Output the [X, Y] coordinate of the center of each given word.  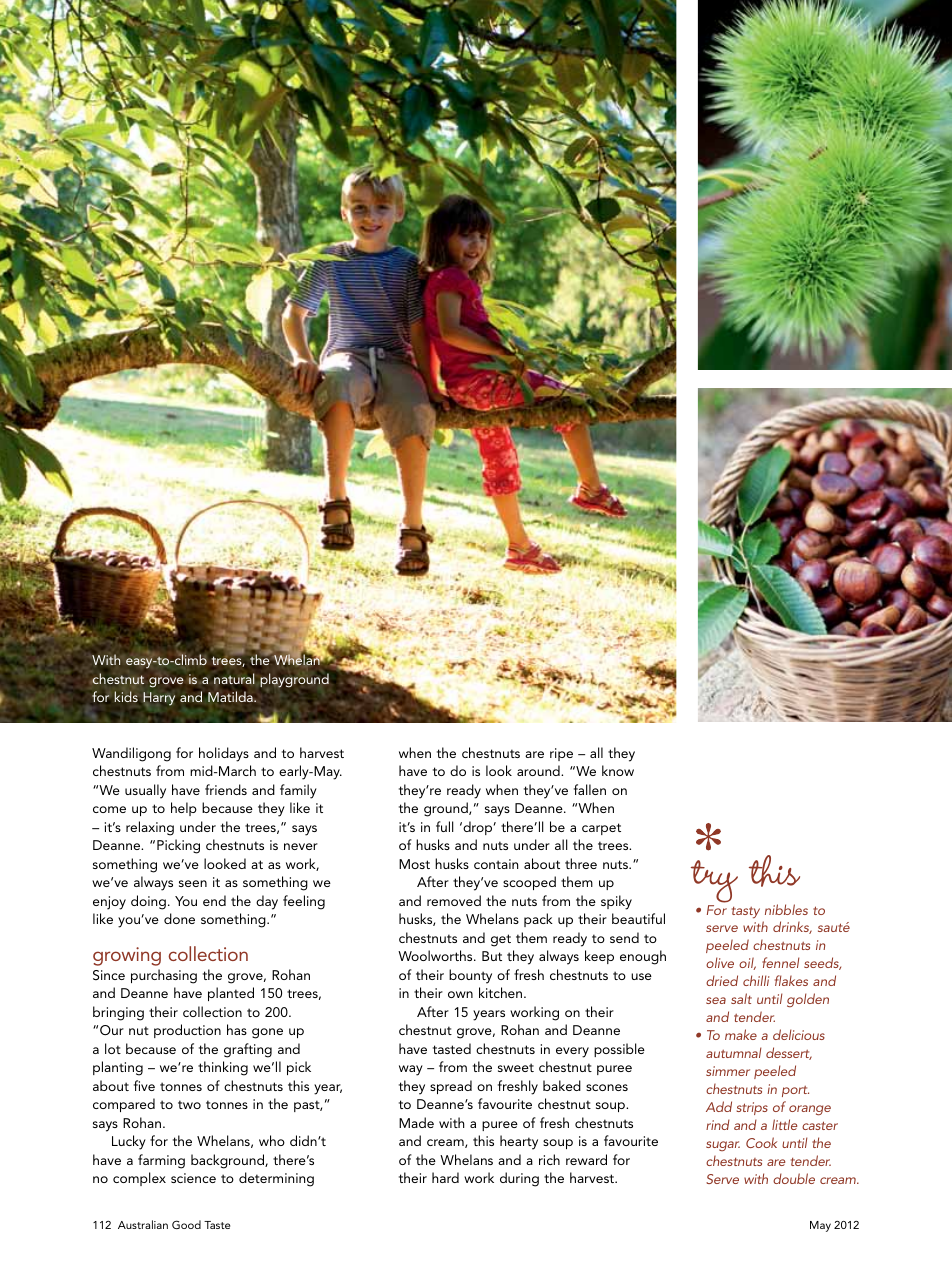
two [189, 1104]
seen [193, 883]
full [445, 826]
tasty [746, 913]
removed [454, 900]
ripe [561, 754]
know [618, 770]
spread [451, 1087]
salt [741, 998]
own [460, 994]
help [184, 809]
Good [186, 1224]
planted [231, 994]
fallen [590, 789]
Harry [159, 699]
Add [719, 1106]
